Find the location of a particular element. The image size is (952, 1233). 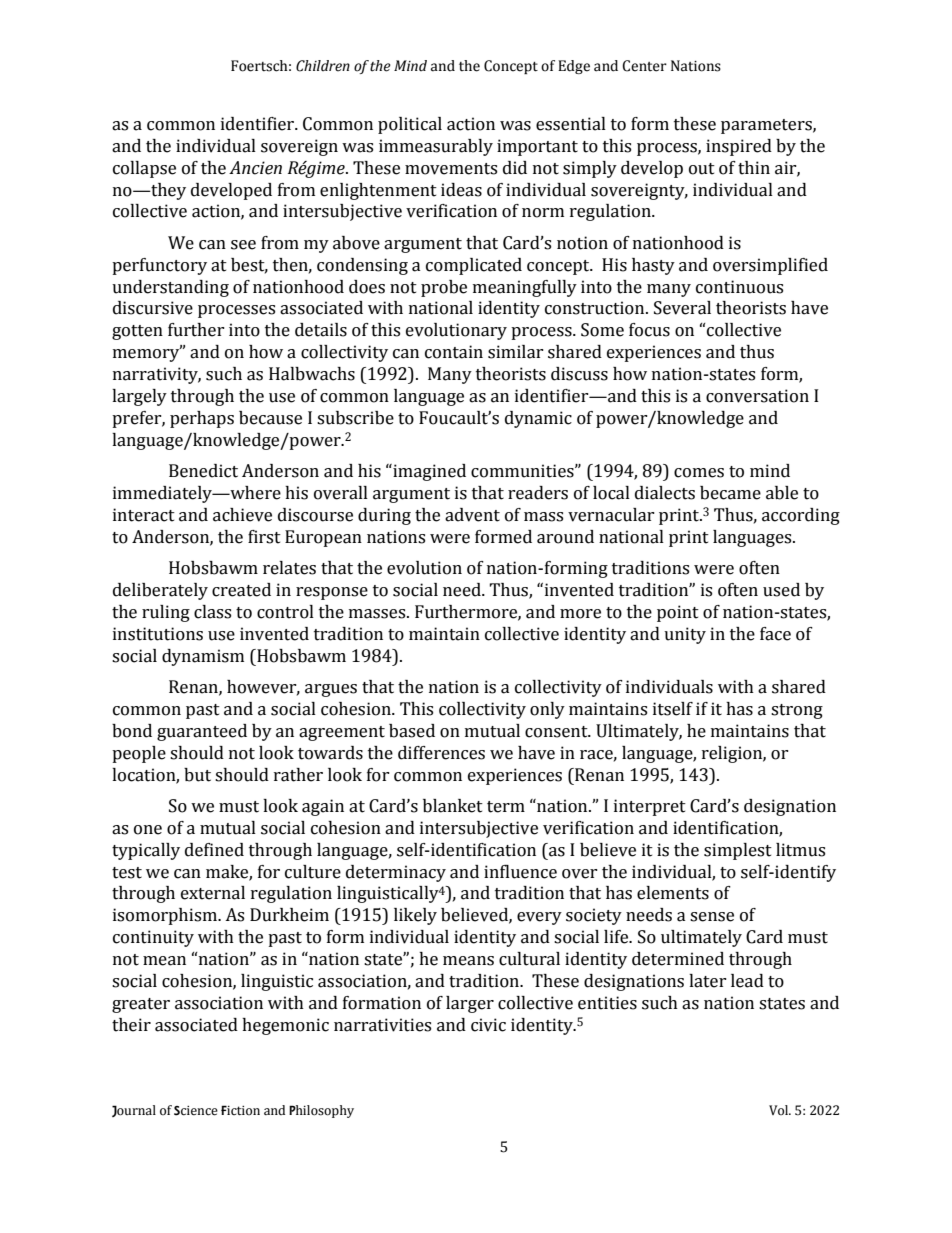

civic is located at coordinates (488, 1025).
